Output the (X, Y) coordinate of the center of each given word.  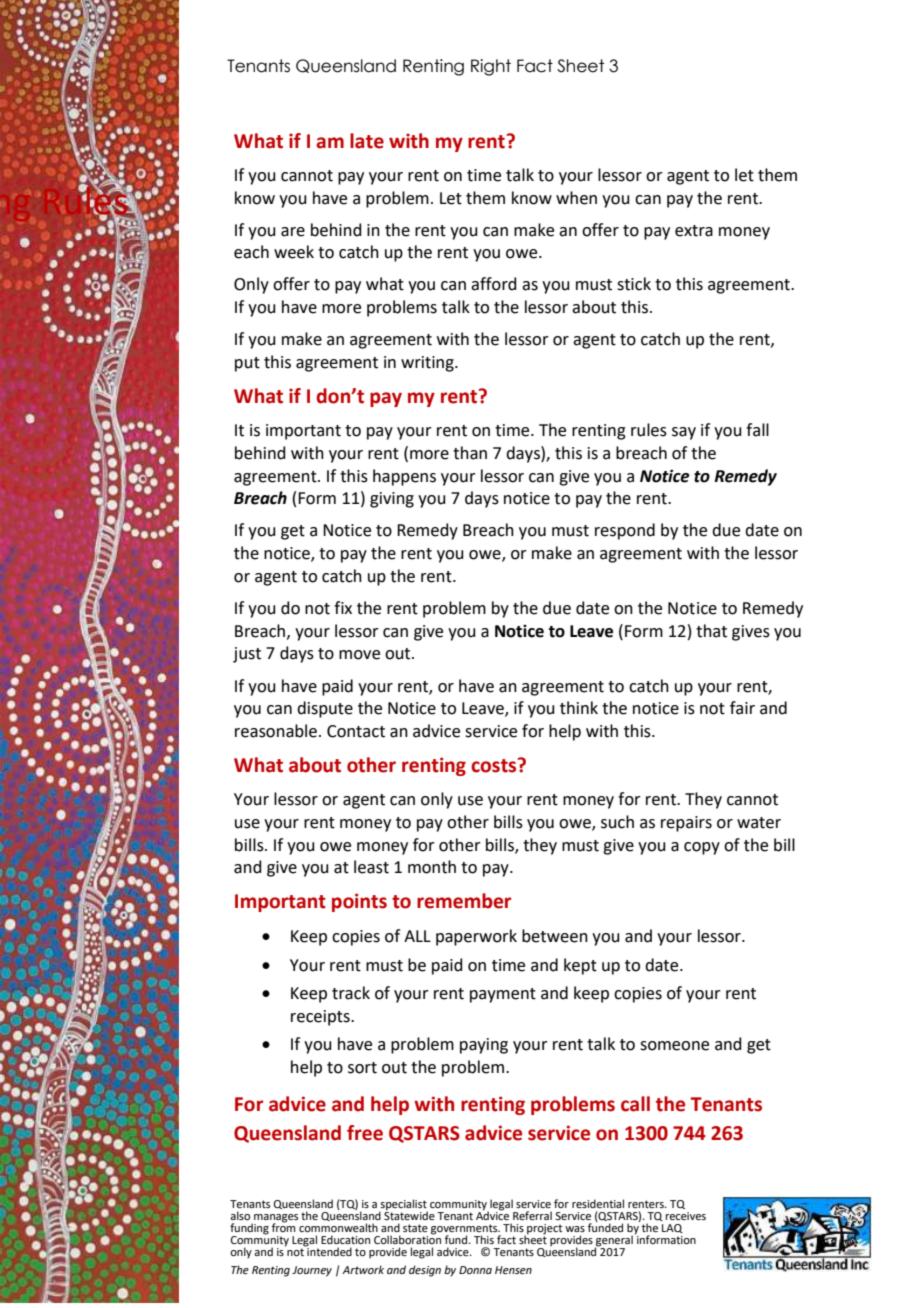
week (294, 252)
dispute (325, 709)
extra (694, 231)
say (684, 433)
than (470, 453)
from (283, 1226)
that (711, 631)
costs (495, 765)
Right (491, 67)
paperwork (476, 937)
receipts (321, 1018)
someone (674, 1046)
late (367, 141)
